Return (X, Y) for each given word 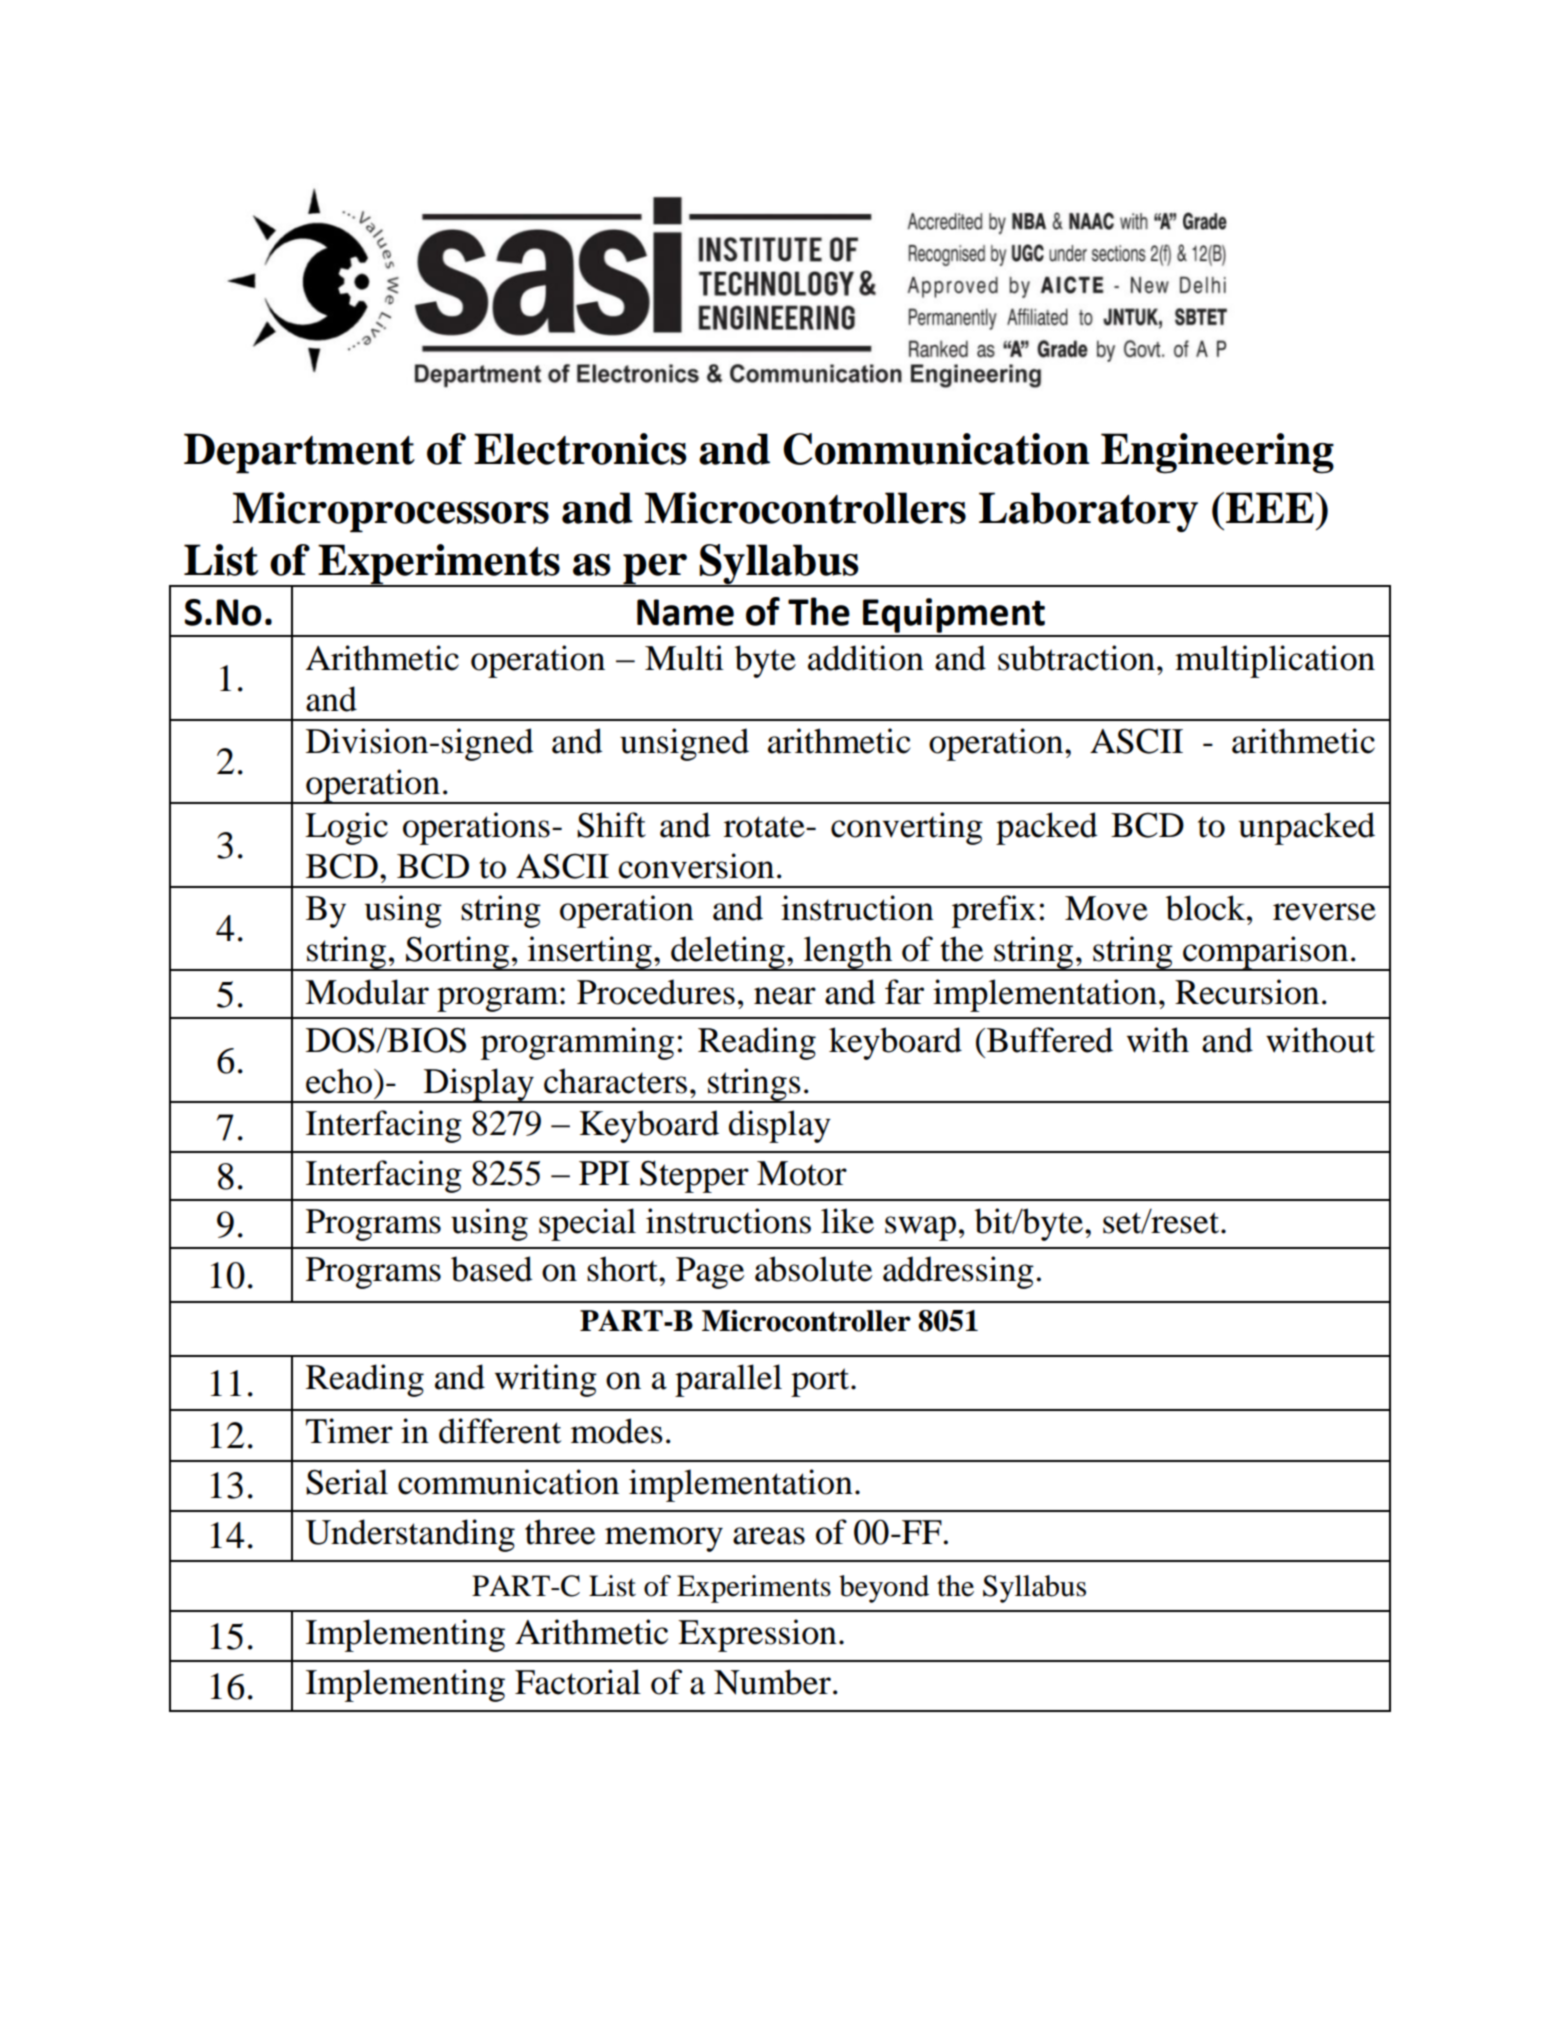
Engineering (1217, 453)
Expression (757, 1635)
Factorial (578, 1682)
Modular (367, 992)
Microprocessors (391, 512)
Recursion (1247, 992)
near (785, 996)
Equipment (954, 615)
